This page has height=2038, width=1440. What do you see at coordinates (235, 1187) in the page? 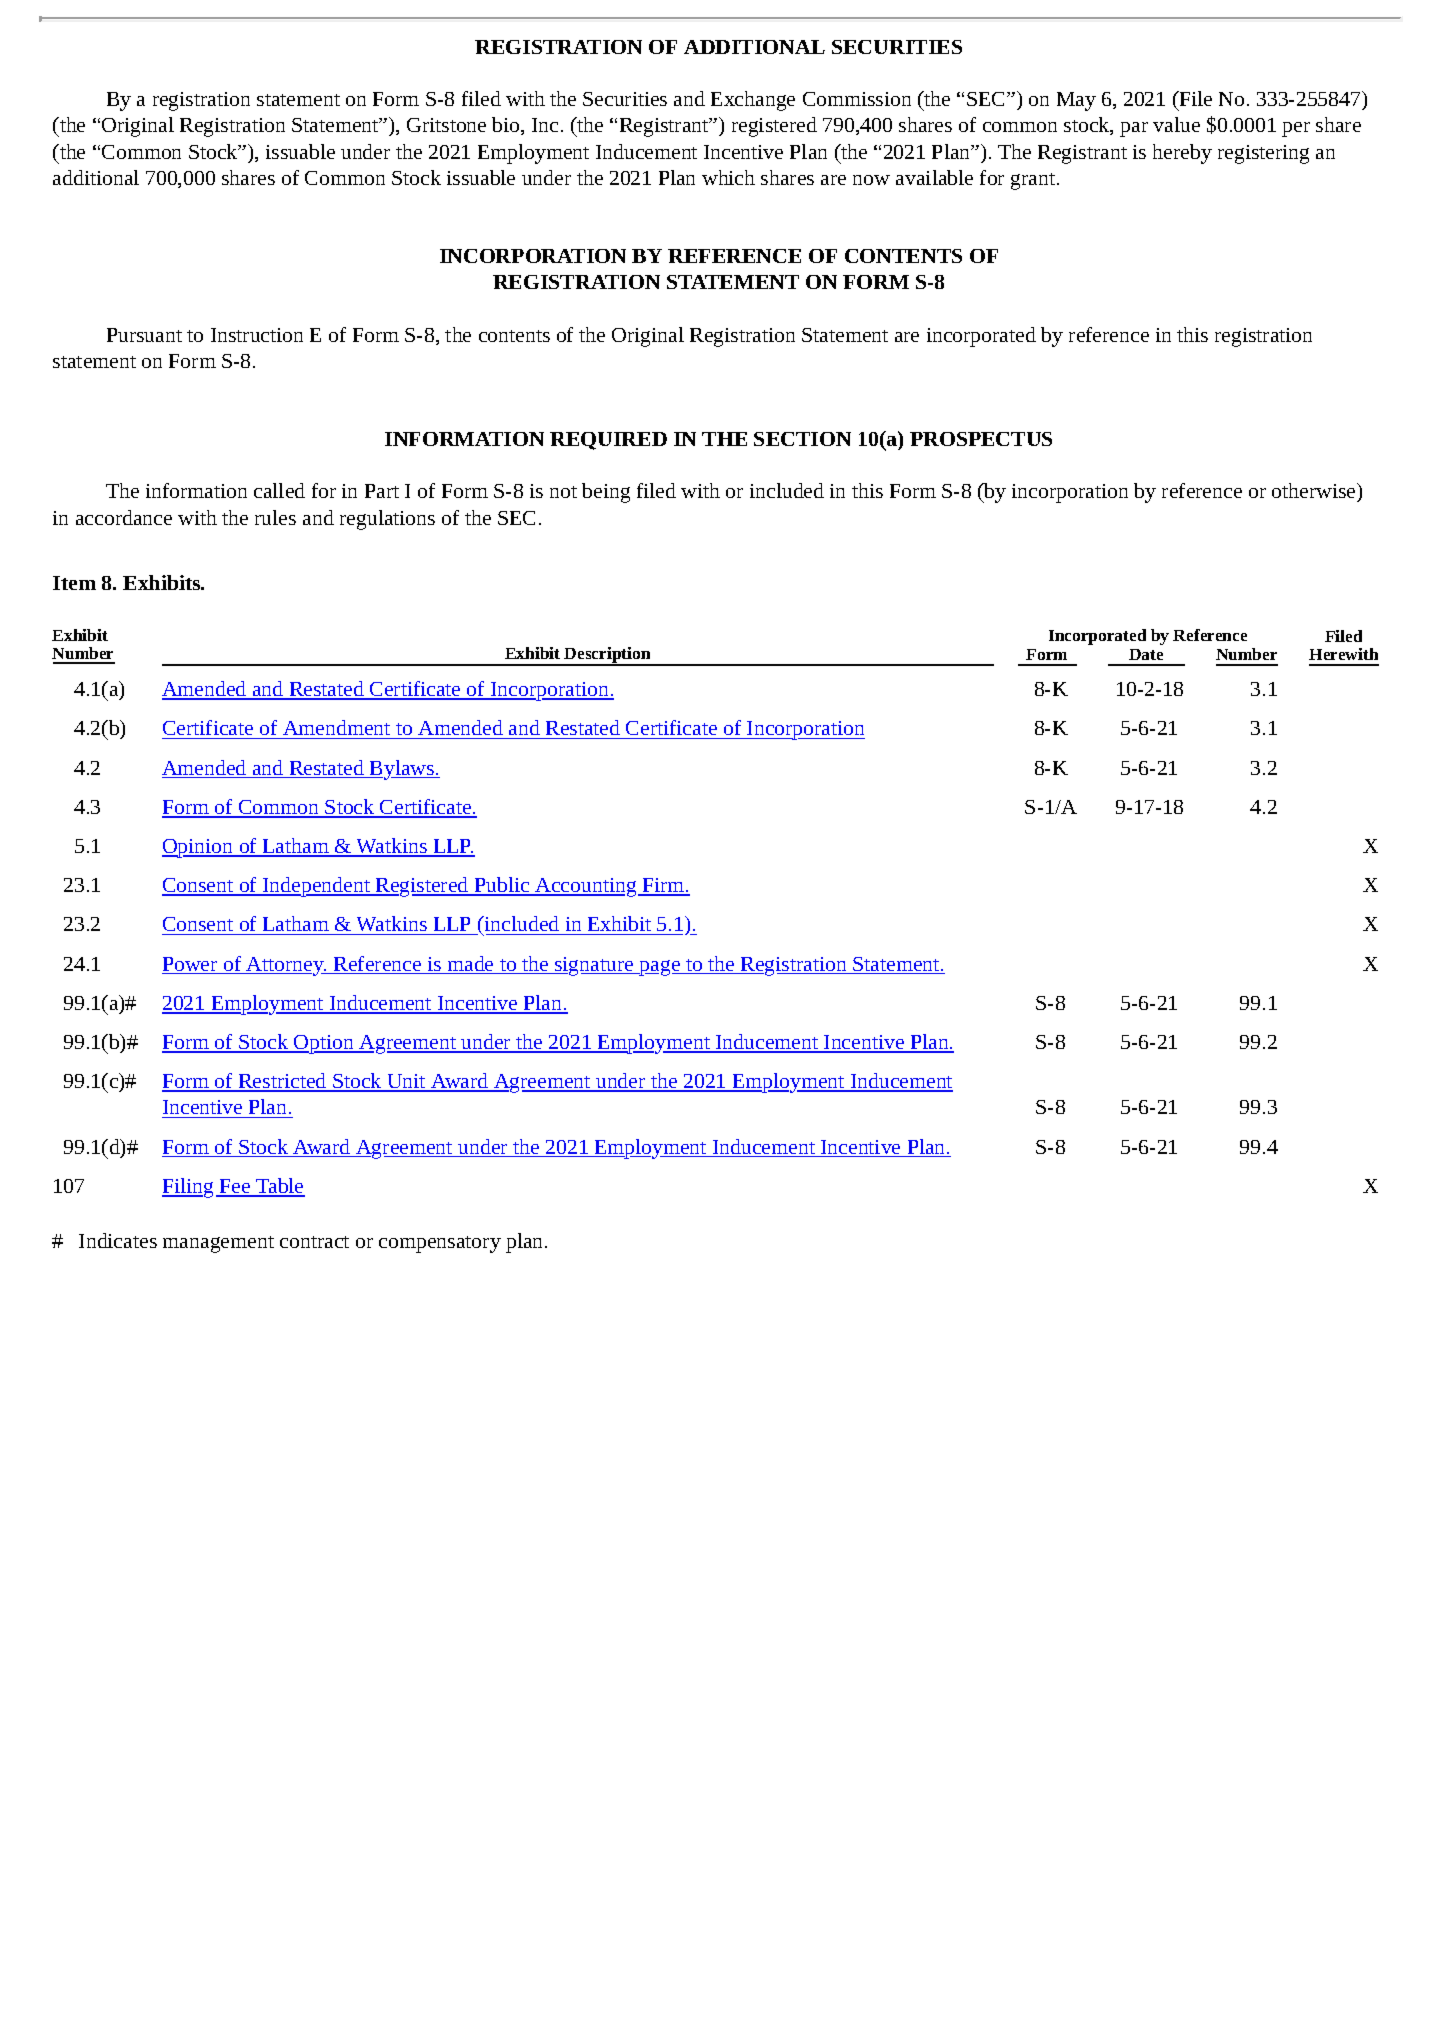
I see `Fee` at bounding box center [235, 1187].
